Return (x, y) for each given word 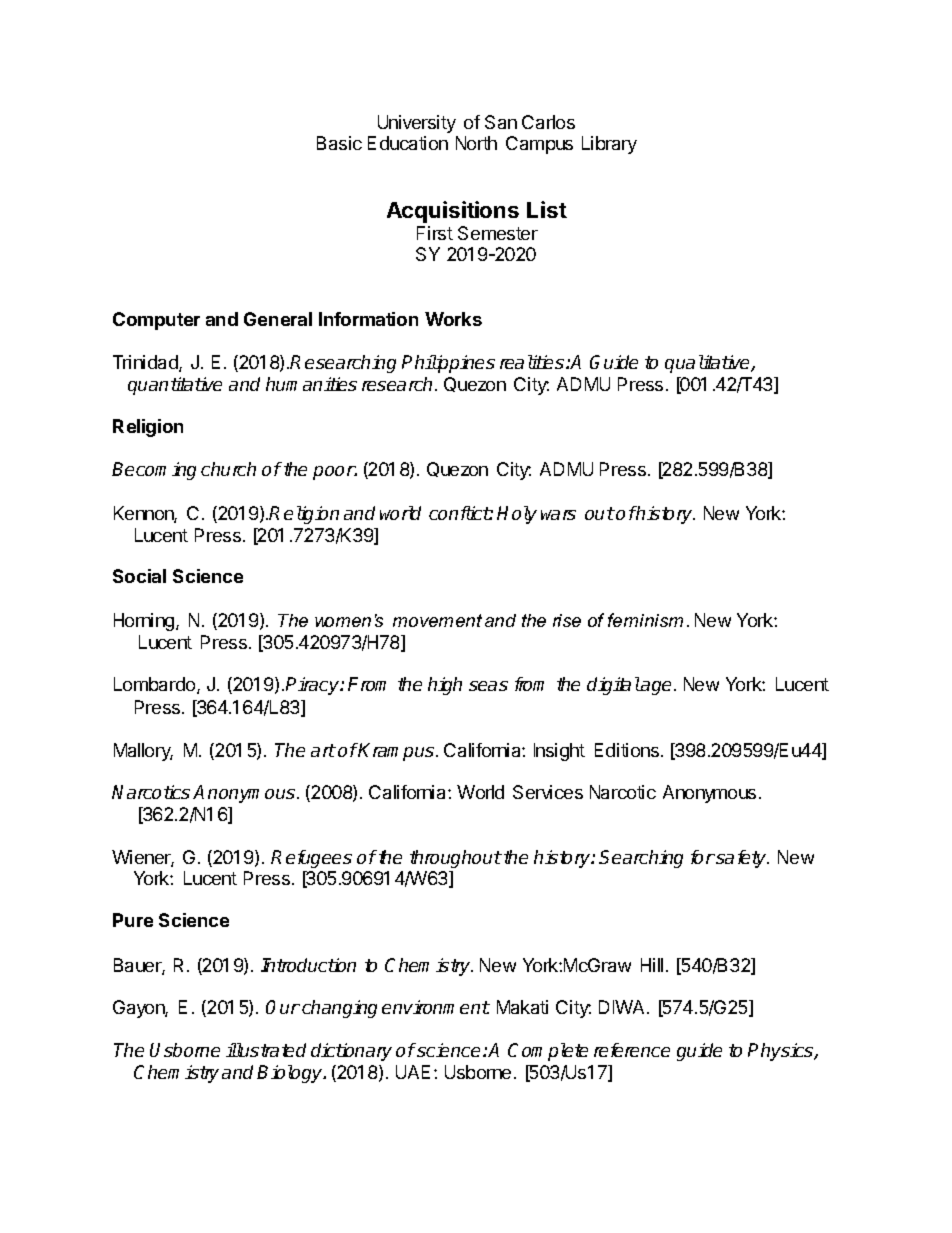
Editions (627, 750)
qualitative (709, 364)
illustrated (266, 1050)
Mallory (143, 752)
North (476, 143)
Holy (517, 515)
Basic (339, 143)
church (228, 469)
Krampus (397, 752)
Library (609, 145)
